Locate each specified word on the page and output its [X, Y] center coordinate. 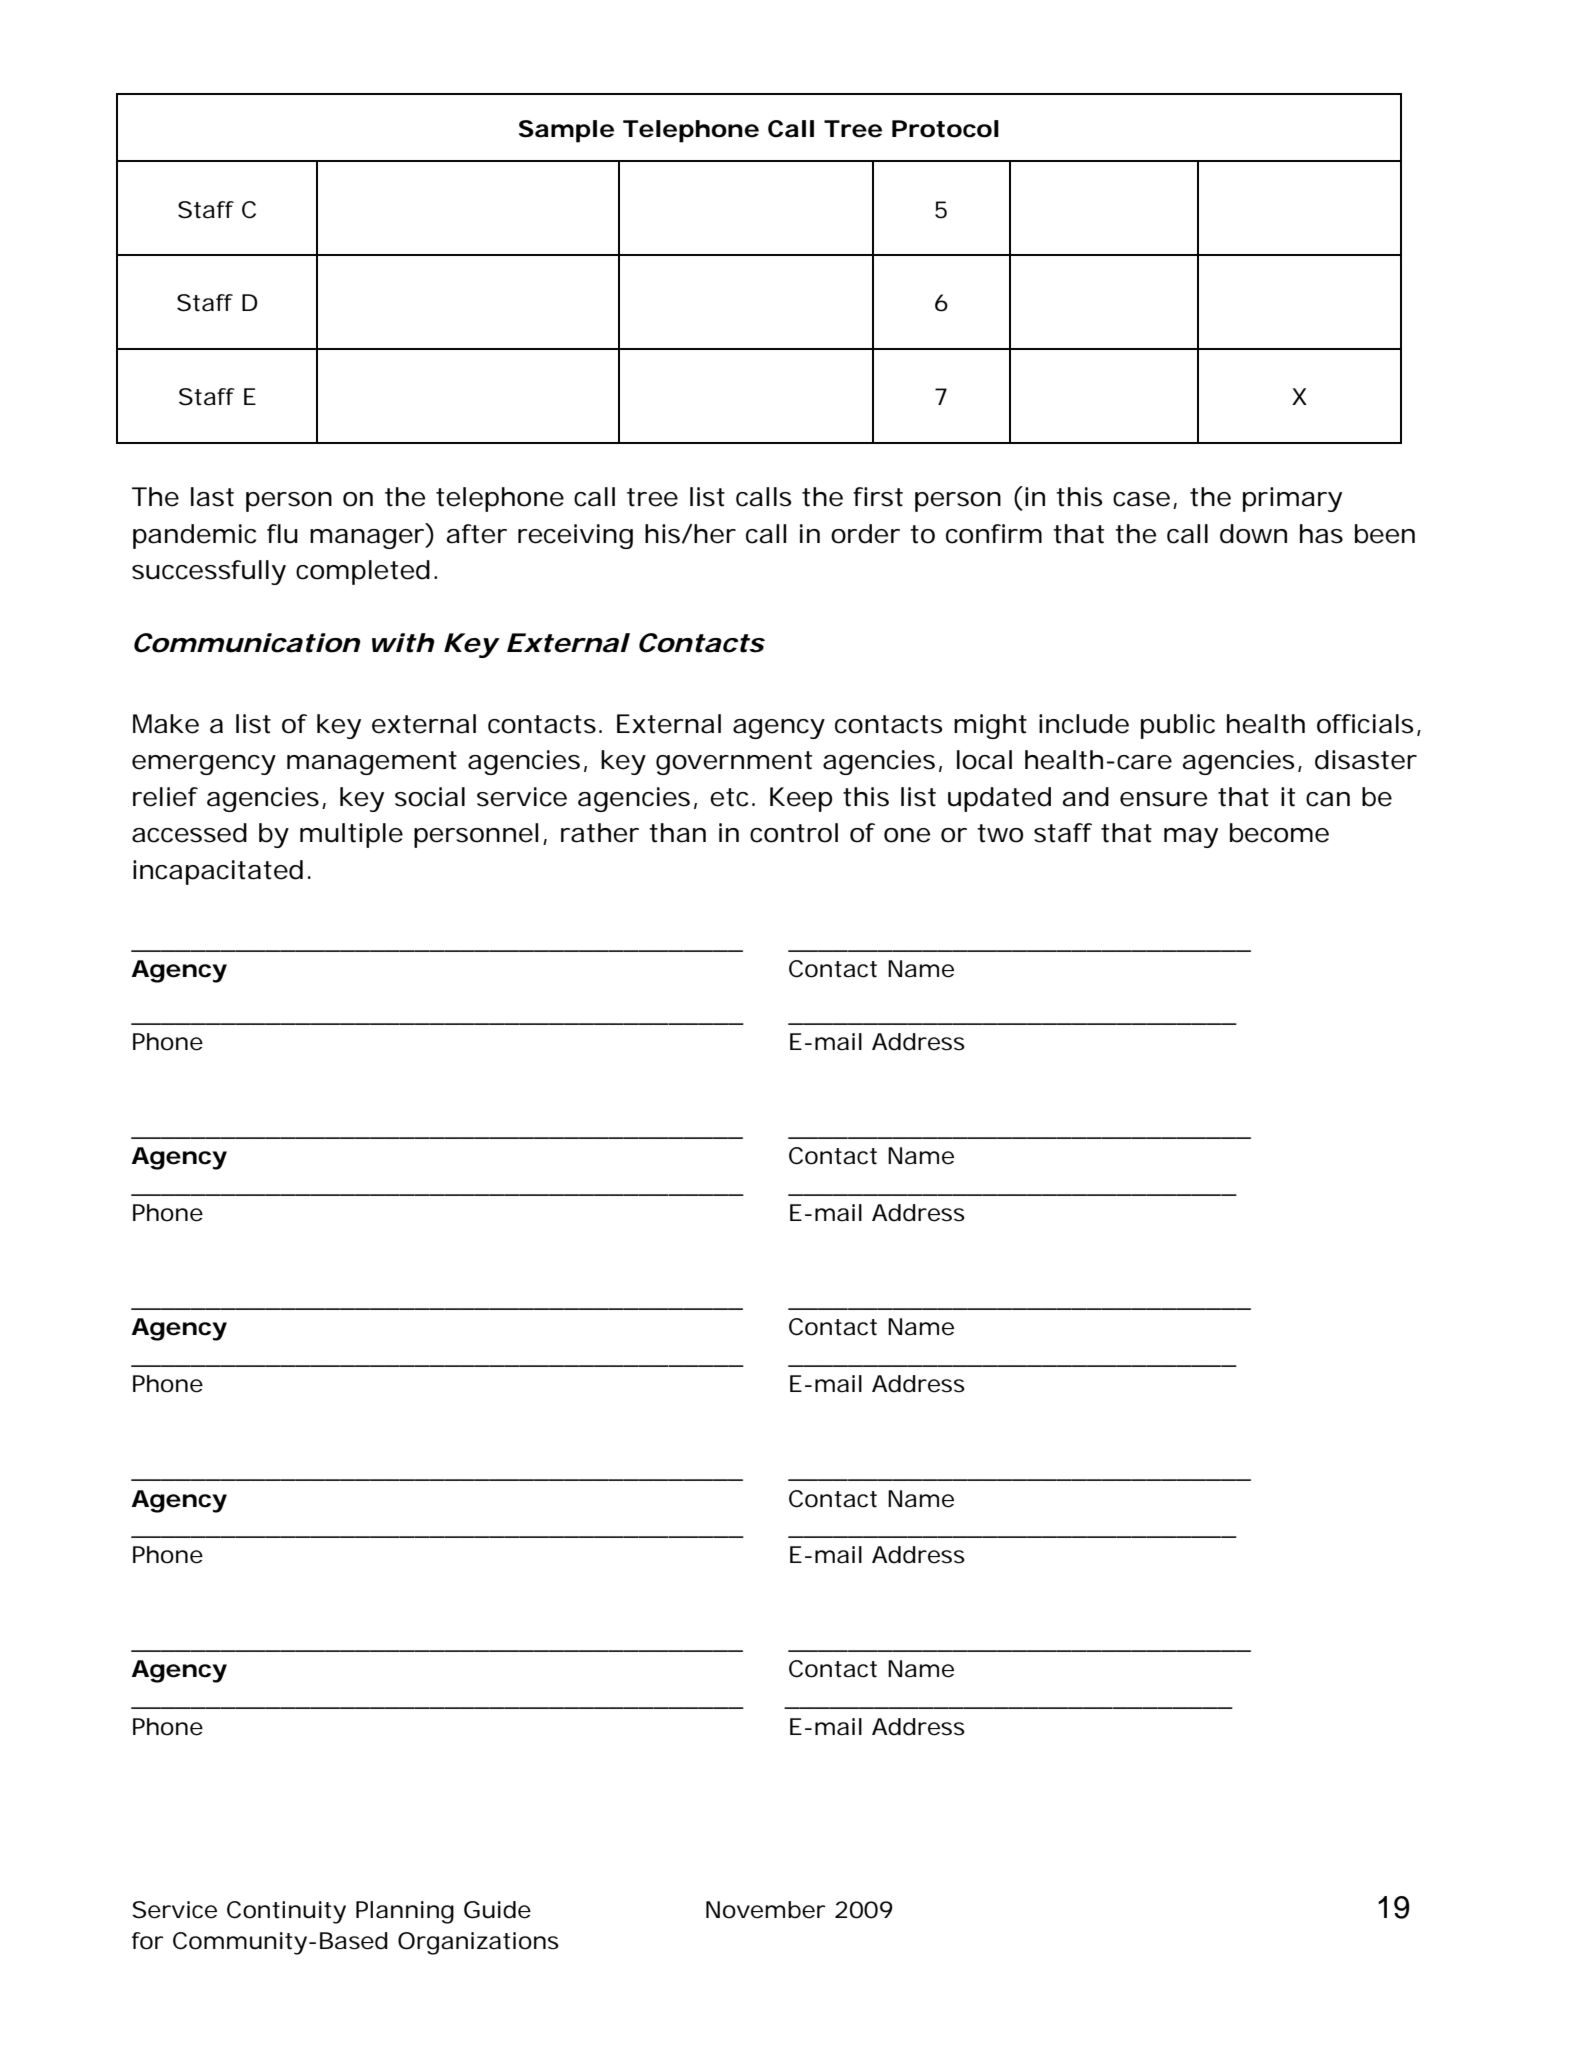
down [1253, 534]
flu [282, 534]
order [865, 534]
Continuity [286, 1912]
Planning [405, 1912]
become [1279, 833]
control [794, 833]
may [1191, 838]
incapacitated [218, 872]
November [766, 1910]
